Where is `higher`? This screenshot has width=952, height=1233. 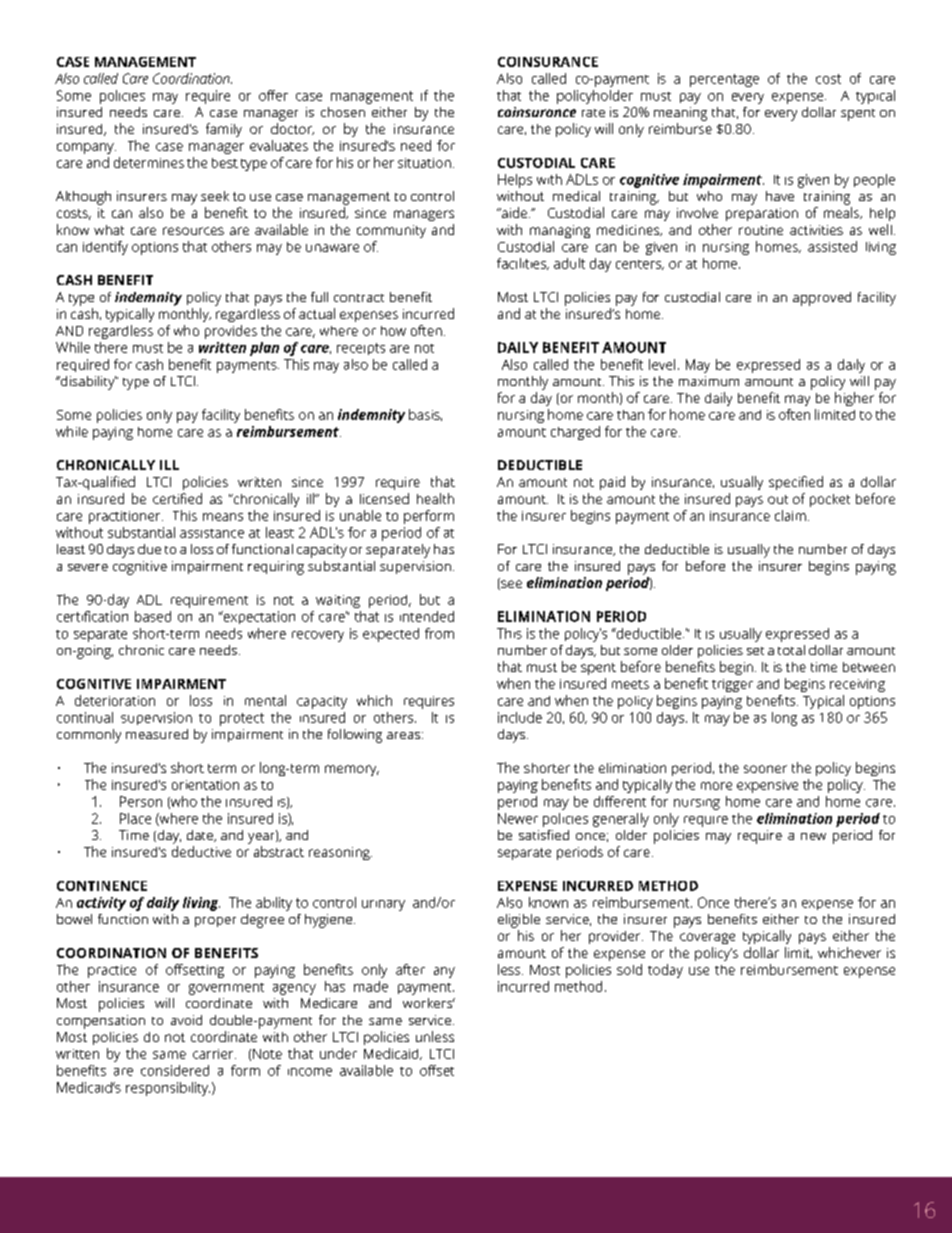
higher is located at coordinates (854, 399).
